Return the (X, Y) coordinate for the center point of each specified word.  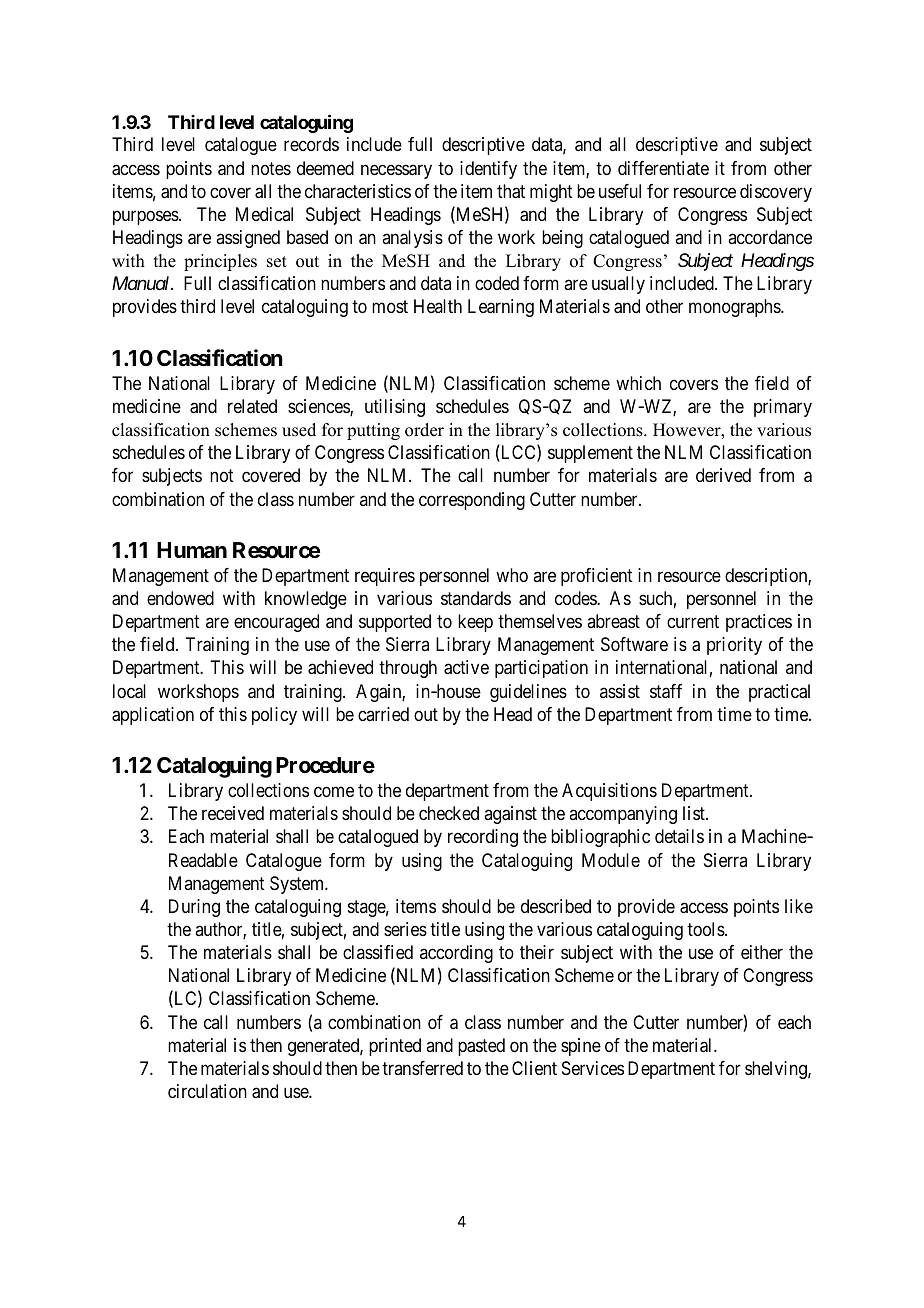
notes (271, 168)
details (679, 836)
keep (475, 623)
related (252, 406)
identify (488, 170)
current (693, 621)
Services (593, 1068)
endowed (180, 598)
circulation (207, 1091)
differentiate (663, 168)
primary (783, 408)
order (424, 430)
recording (483, 838)
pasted (481, 1047)
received (233, 813)
